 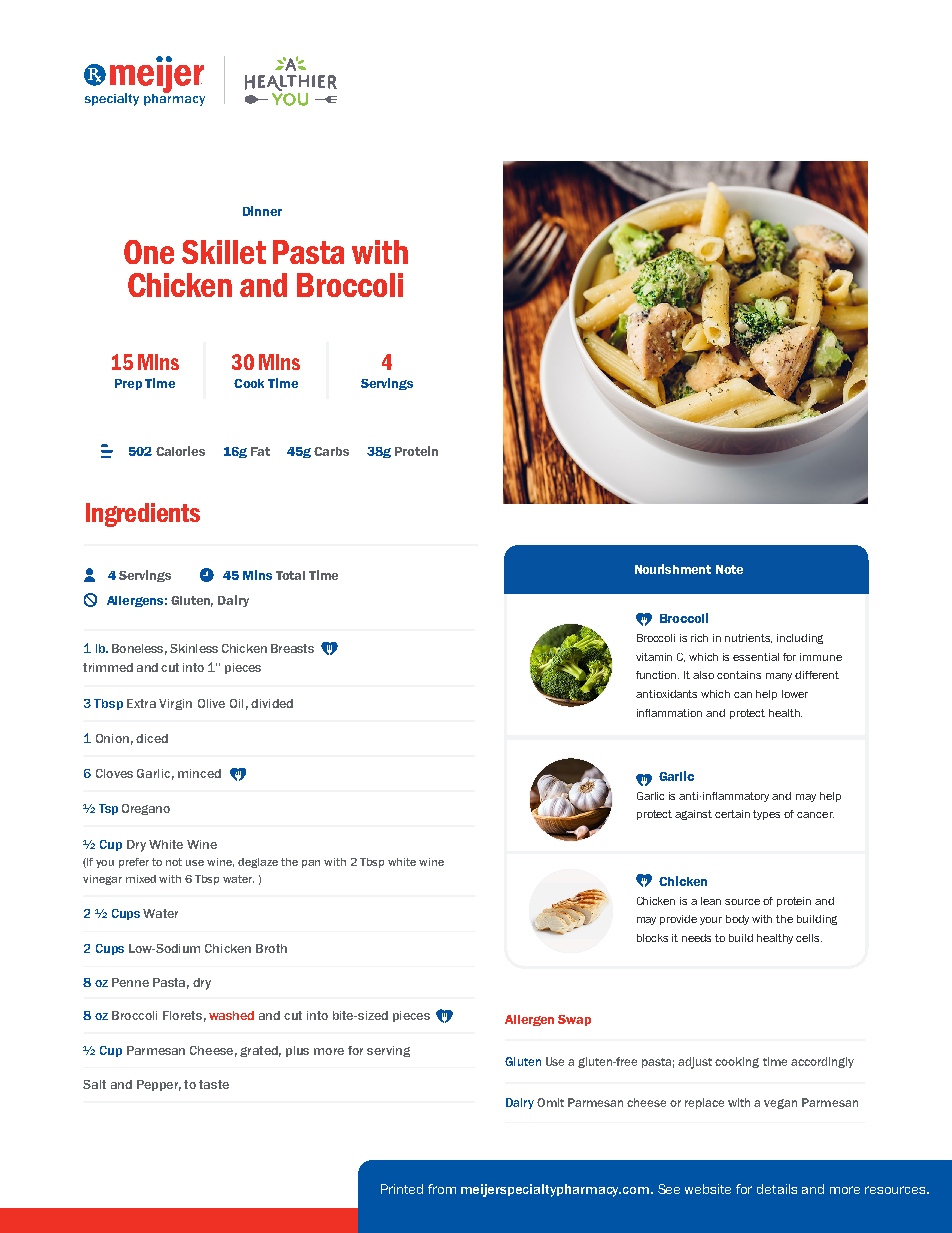 What do you see at coordinates (134, 863) in the page?
I see `prefer` at bounding box center [134, 863].
